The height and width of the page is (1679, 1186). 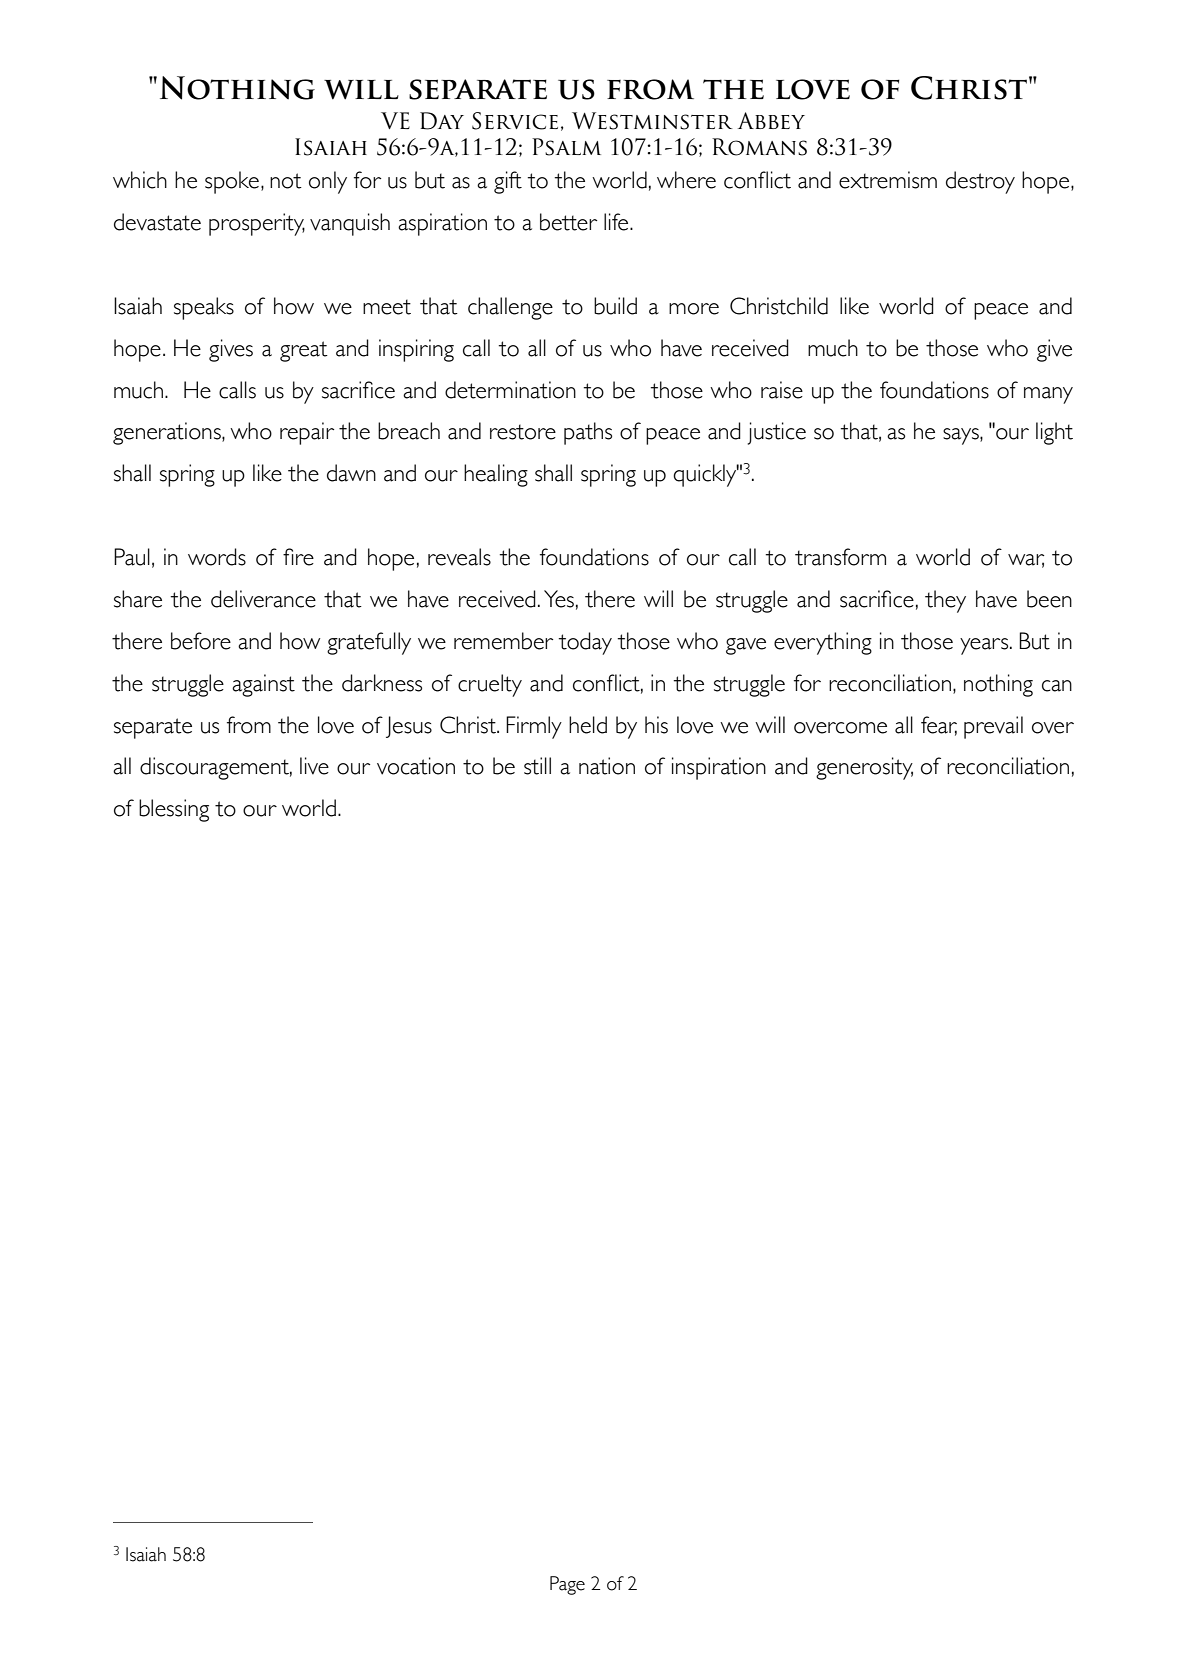 I want to click on held, so click(x=588, y=725).
